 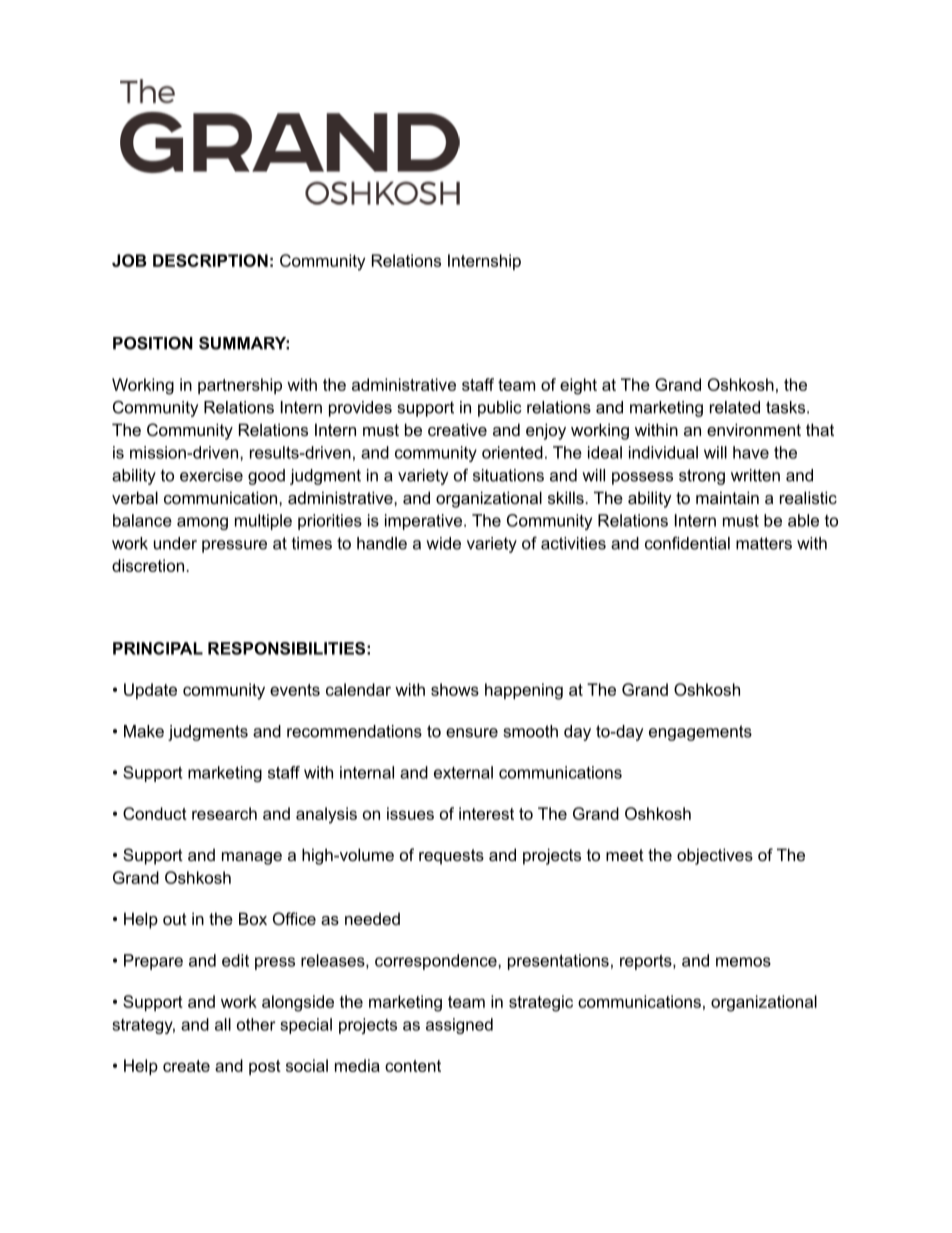 What do you see at coordinates (459, 1026) in the document?
I see `assigned` at bounding box center [459, 1026].
